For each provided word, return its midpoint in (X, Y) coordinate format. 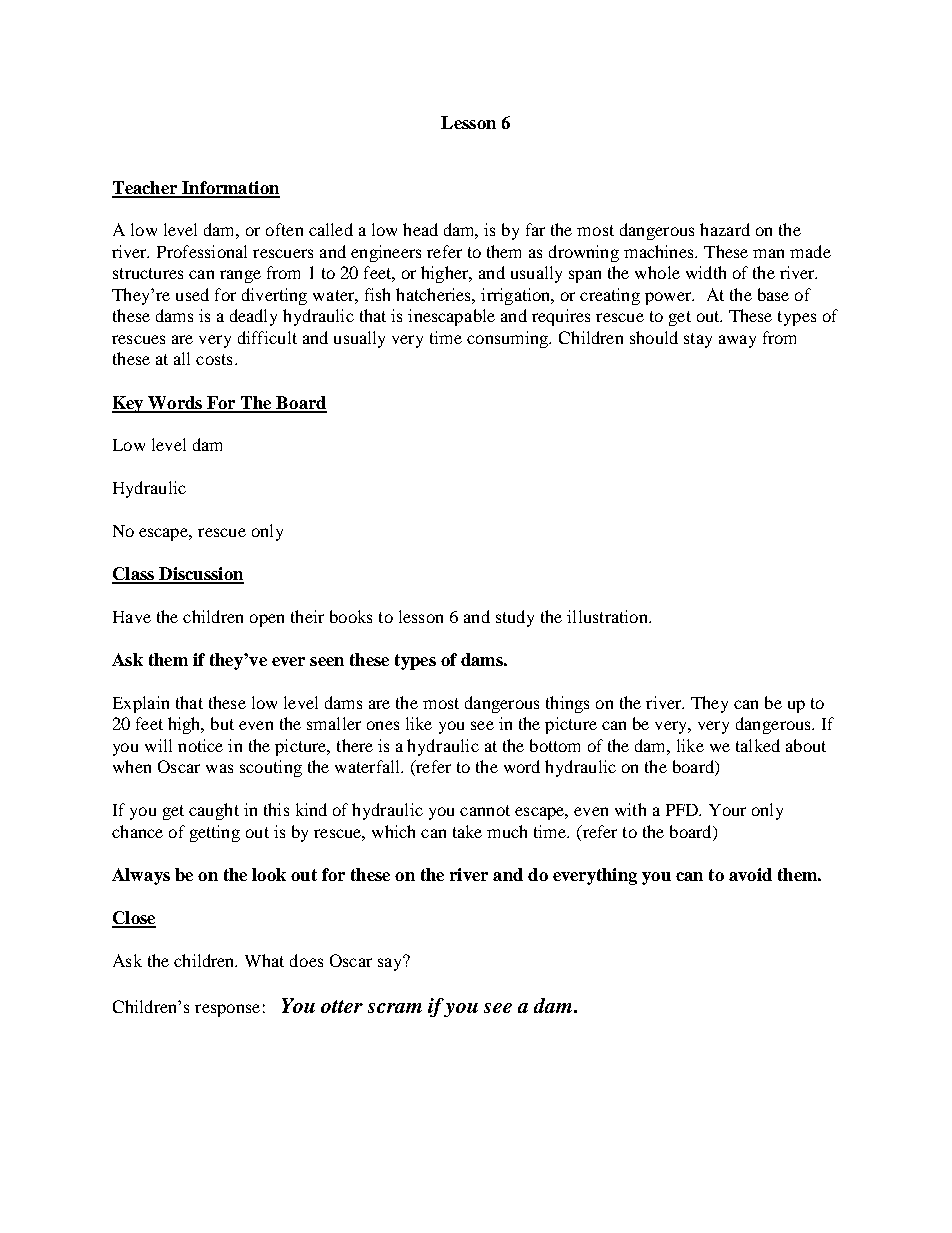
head (420, 229)
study (515, 618)
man (768, 253)
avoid (750, 874)
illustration (608, 616)
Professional (202, 251)
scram (395, 1008)
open (267, 620)
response (227, 1010)
